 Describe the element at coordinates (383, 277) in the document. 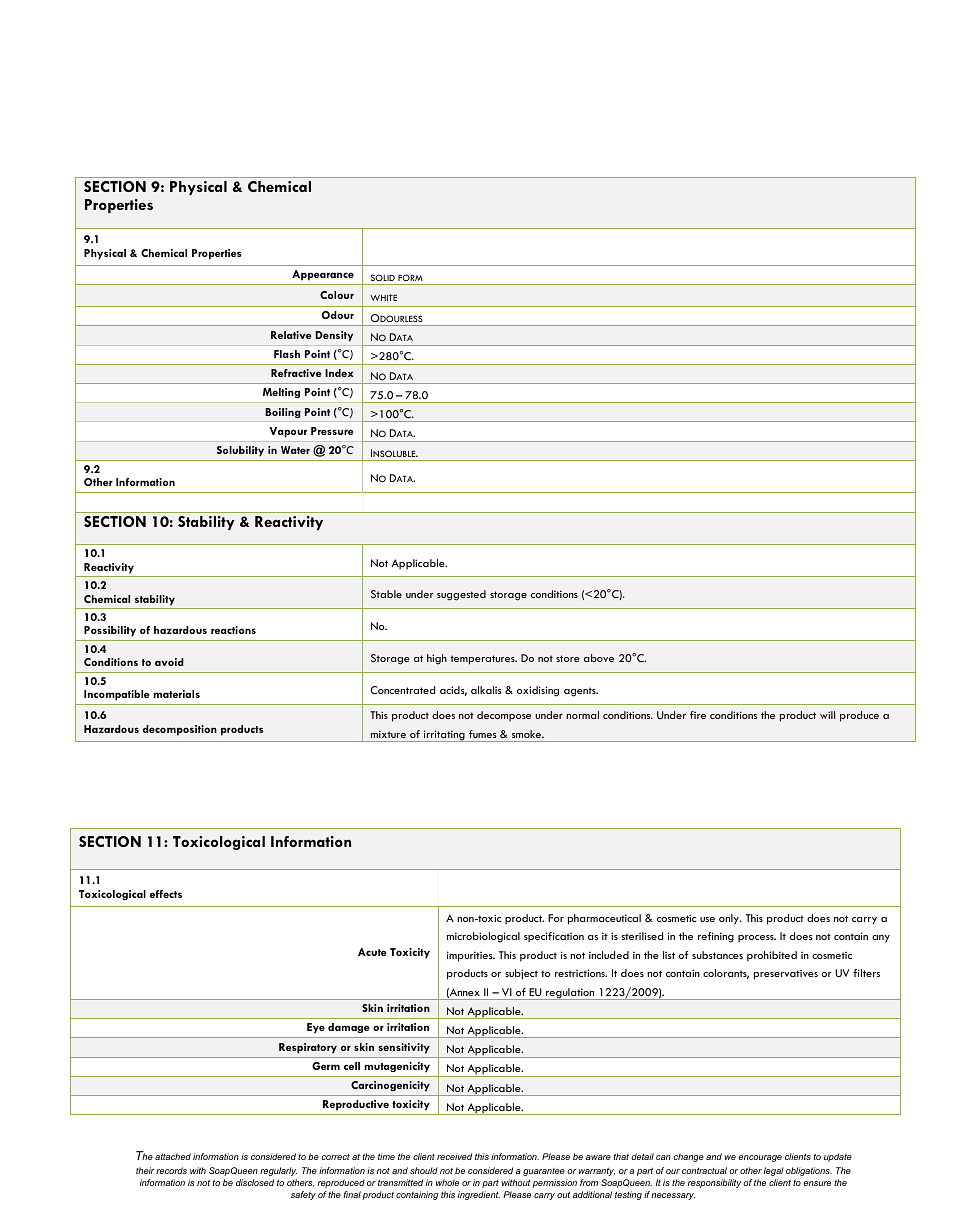

I see `SOLID` at that location.
